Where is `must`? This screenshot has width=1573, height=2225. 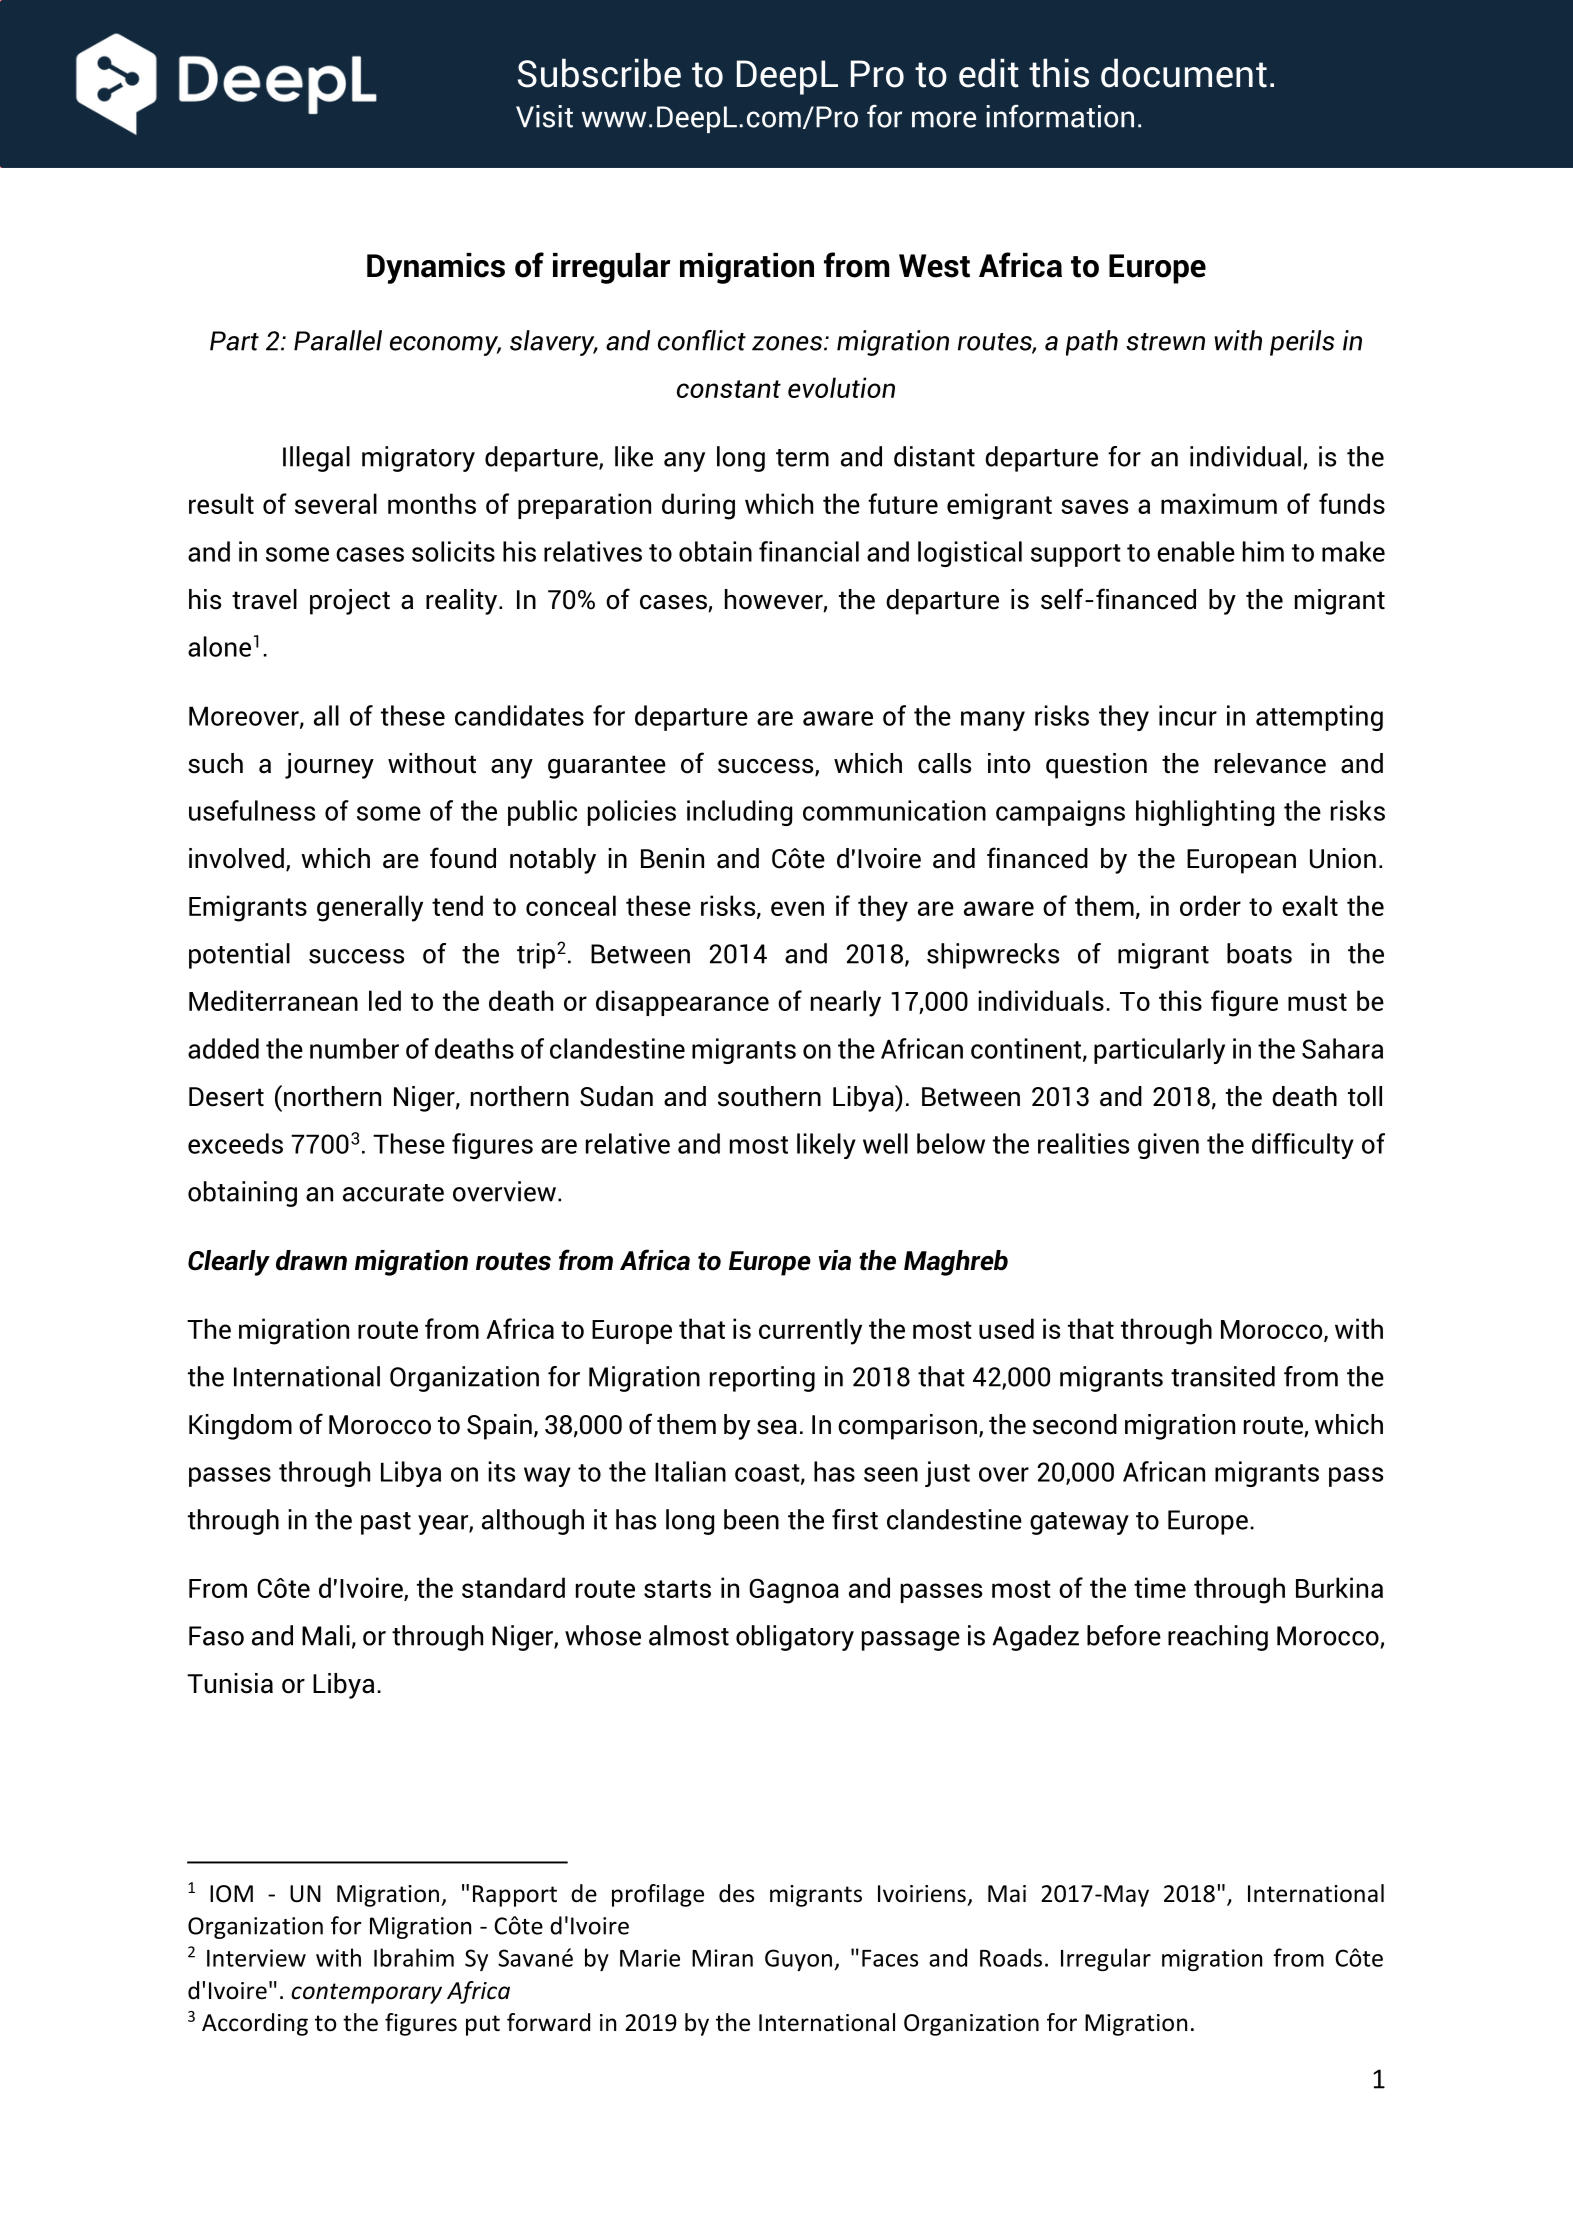 must is located at coordinates (1317, 1002).
